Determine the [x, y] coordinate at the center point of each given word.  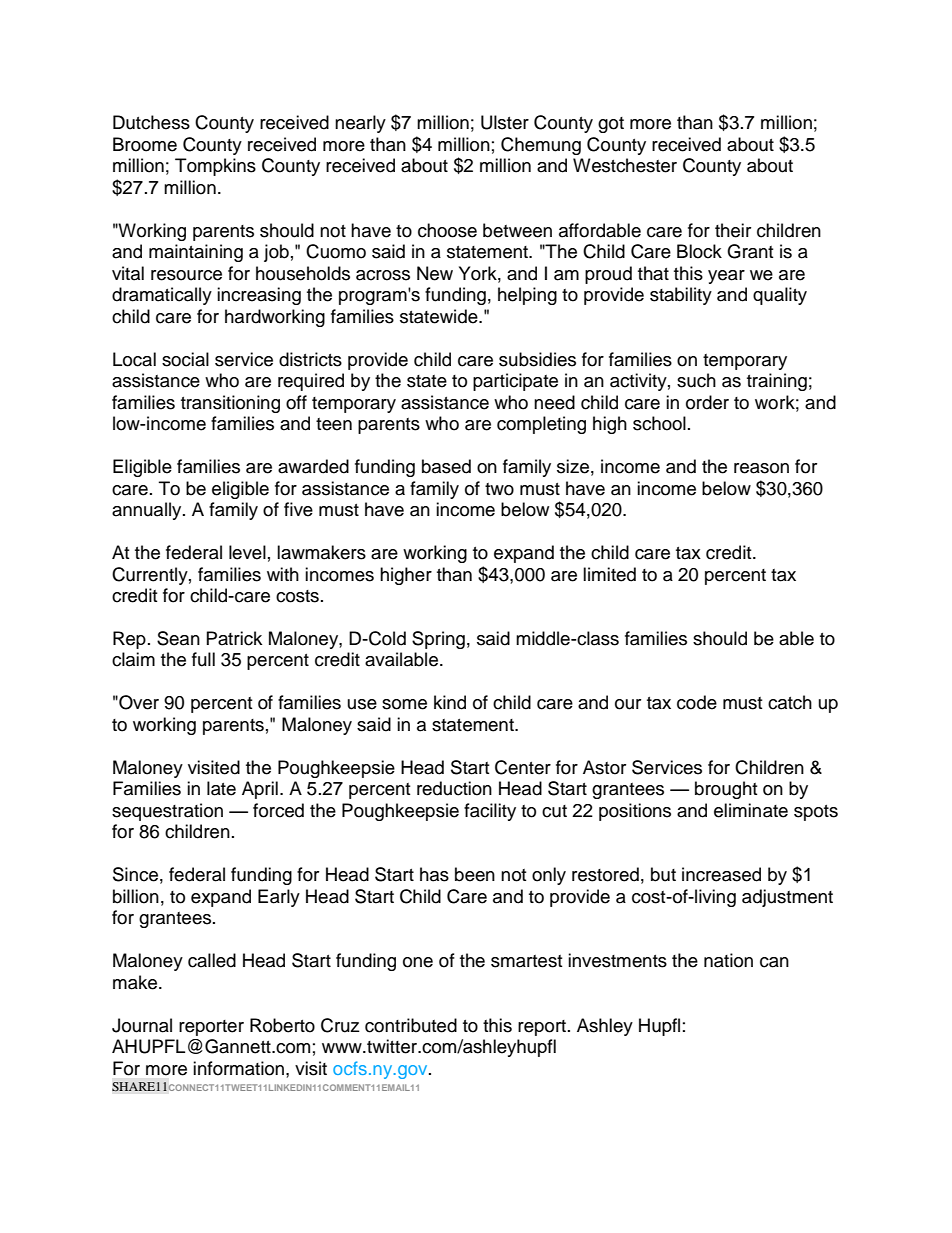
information [240, 1068]
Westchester [625, 165]
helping [527, 296]
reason [761, 468]
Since [135, 874]
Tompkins [215, 167]
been [475, 874]
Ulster [505, 122]
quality [780, 296]
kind [450, 702]
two [499, 489]
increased [721, 874]
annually [148, 511]
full [203, 659]
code [697, 702]
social [185, 359]
